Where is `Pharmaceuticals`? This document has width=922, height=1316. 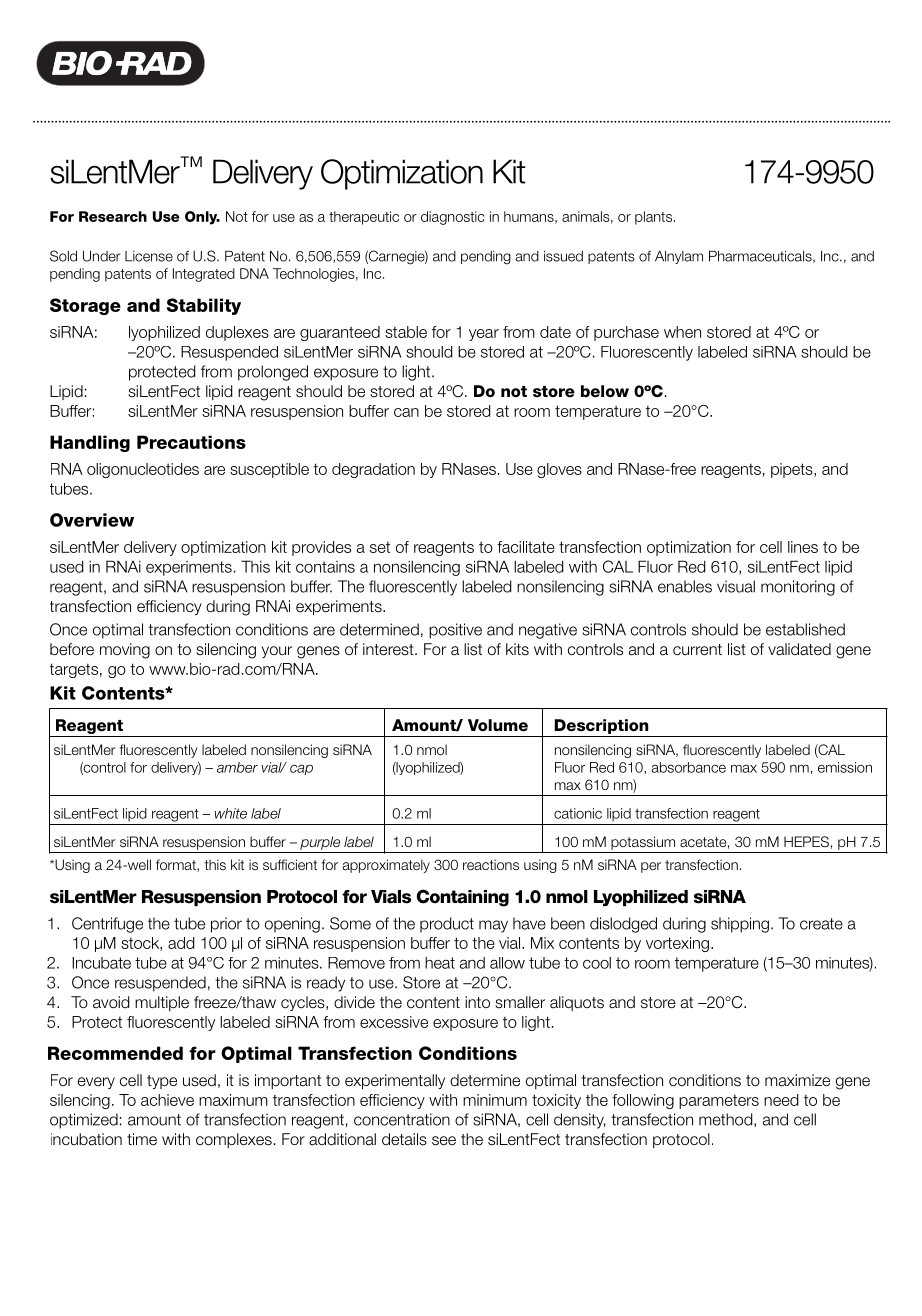 Pharmaceuticals is located at coordinates (761, 257).
